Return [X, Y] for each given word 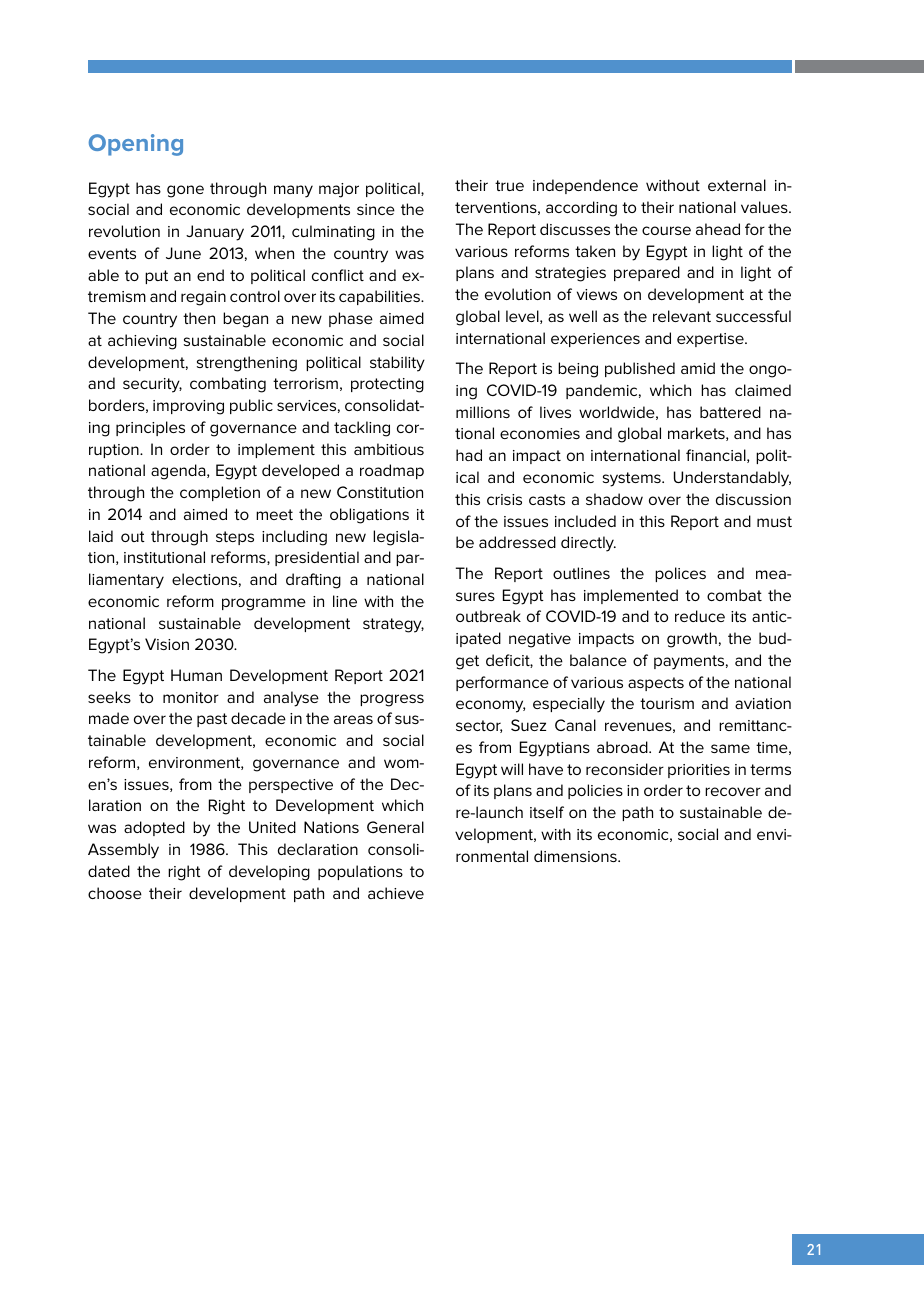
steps [235, 538]
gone [185, 191]
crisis [504, 499]
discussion [753, 499]
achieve [396, 893]
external [737, 185]
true [509, 185]
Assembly [123, 851]
